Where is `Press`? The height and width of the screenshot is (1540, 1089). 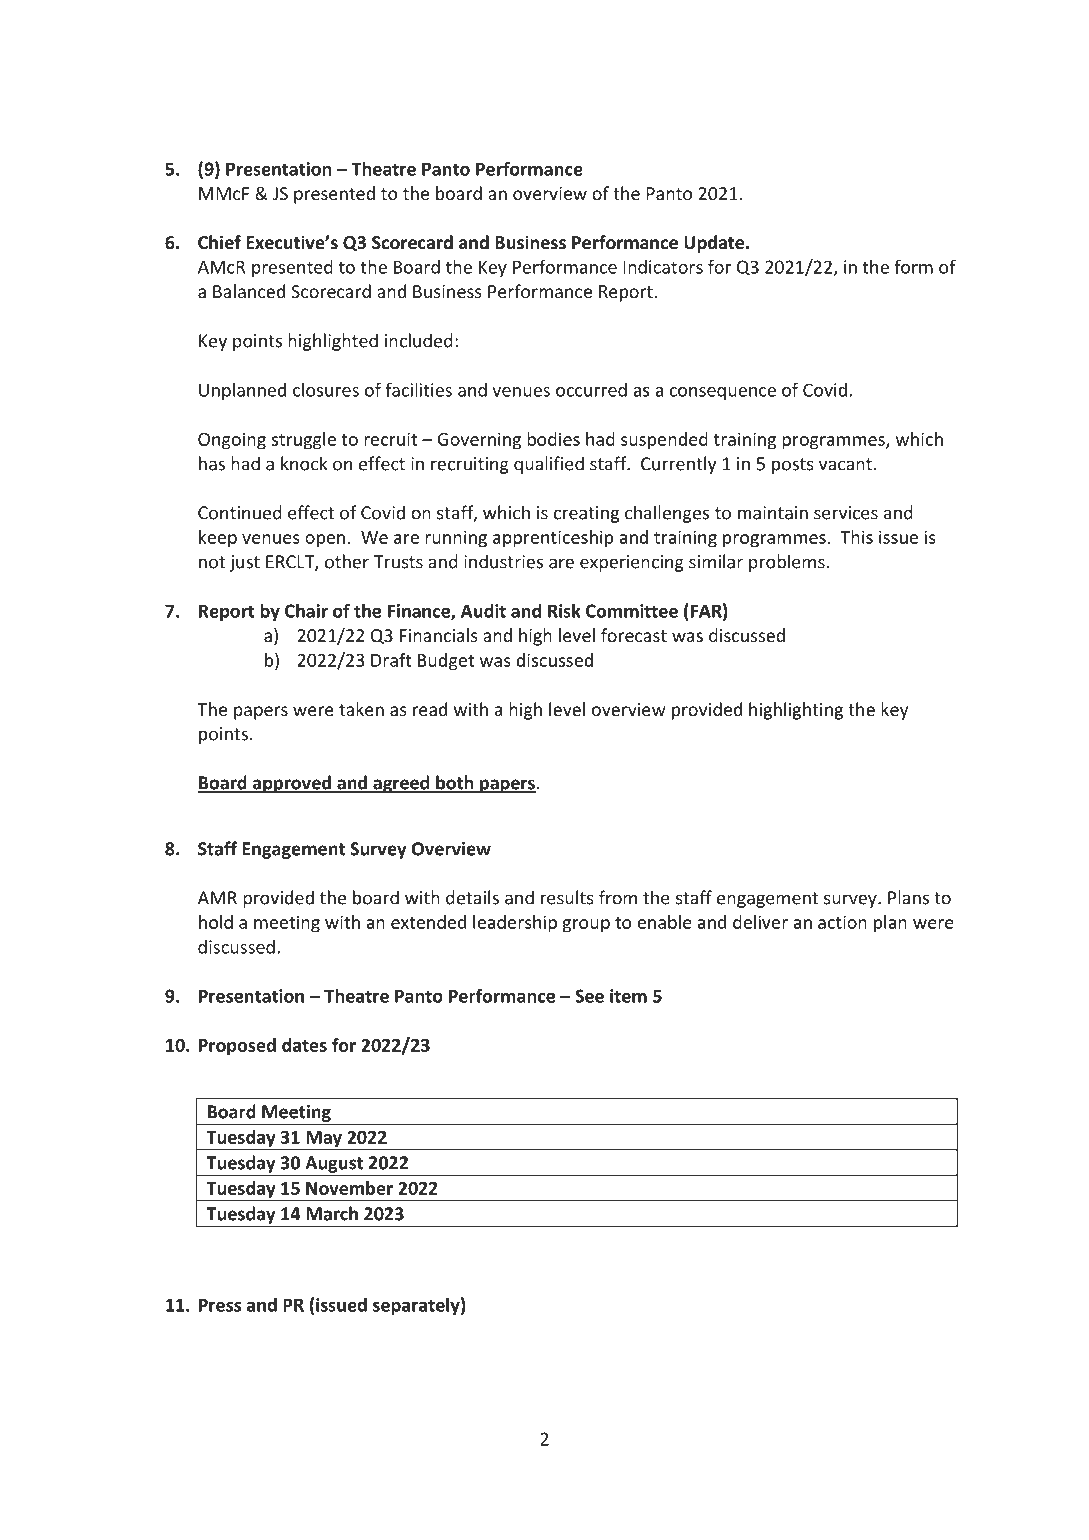 Press is located at coordinates (220, 1305).
